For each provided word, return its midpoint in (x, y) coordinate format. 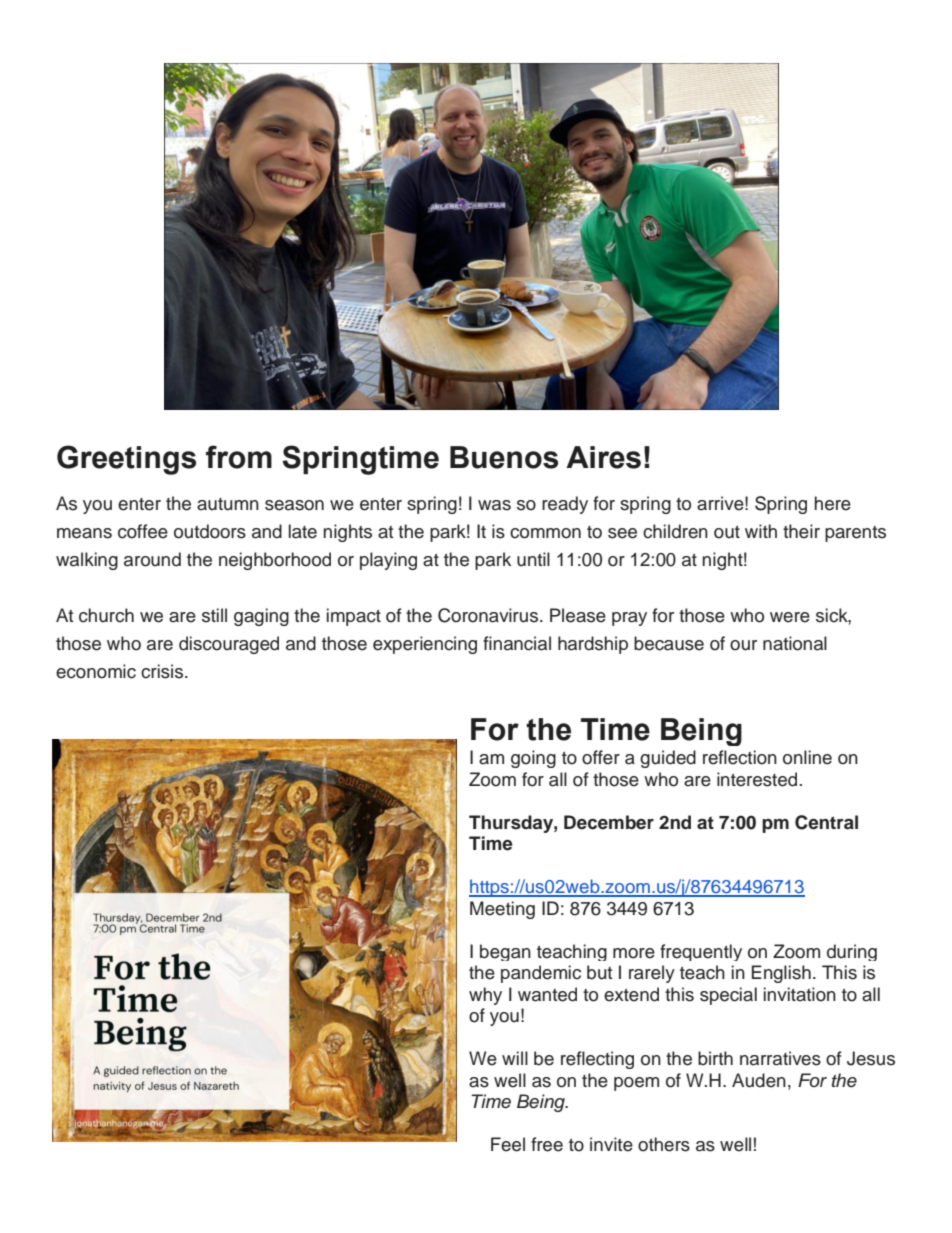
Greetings (126, 460)
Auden (759, 1080)
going (533, 759)
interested (757, 779)
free (547, 1144)
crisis (163, 671)
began (505, 952)
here (832, 503)
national (795, 643)
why (485, 996)
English (781, 974)
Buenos (504, 457)
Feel (508, 1144)
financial (517, 643)
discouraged (229, 645)
